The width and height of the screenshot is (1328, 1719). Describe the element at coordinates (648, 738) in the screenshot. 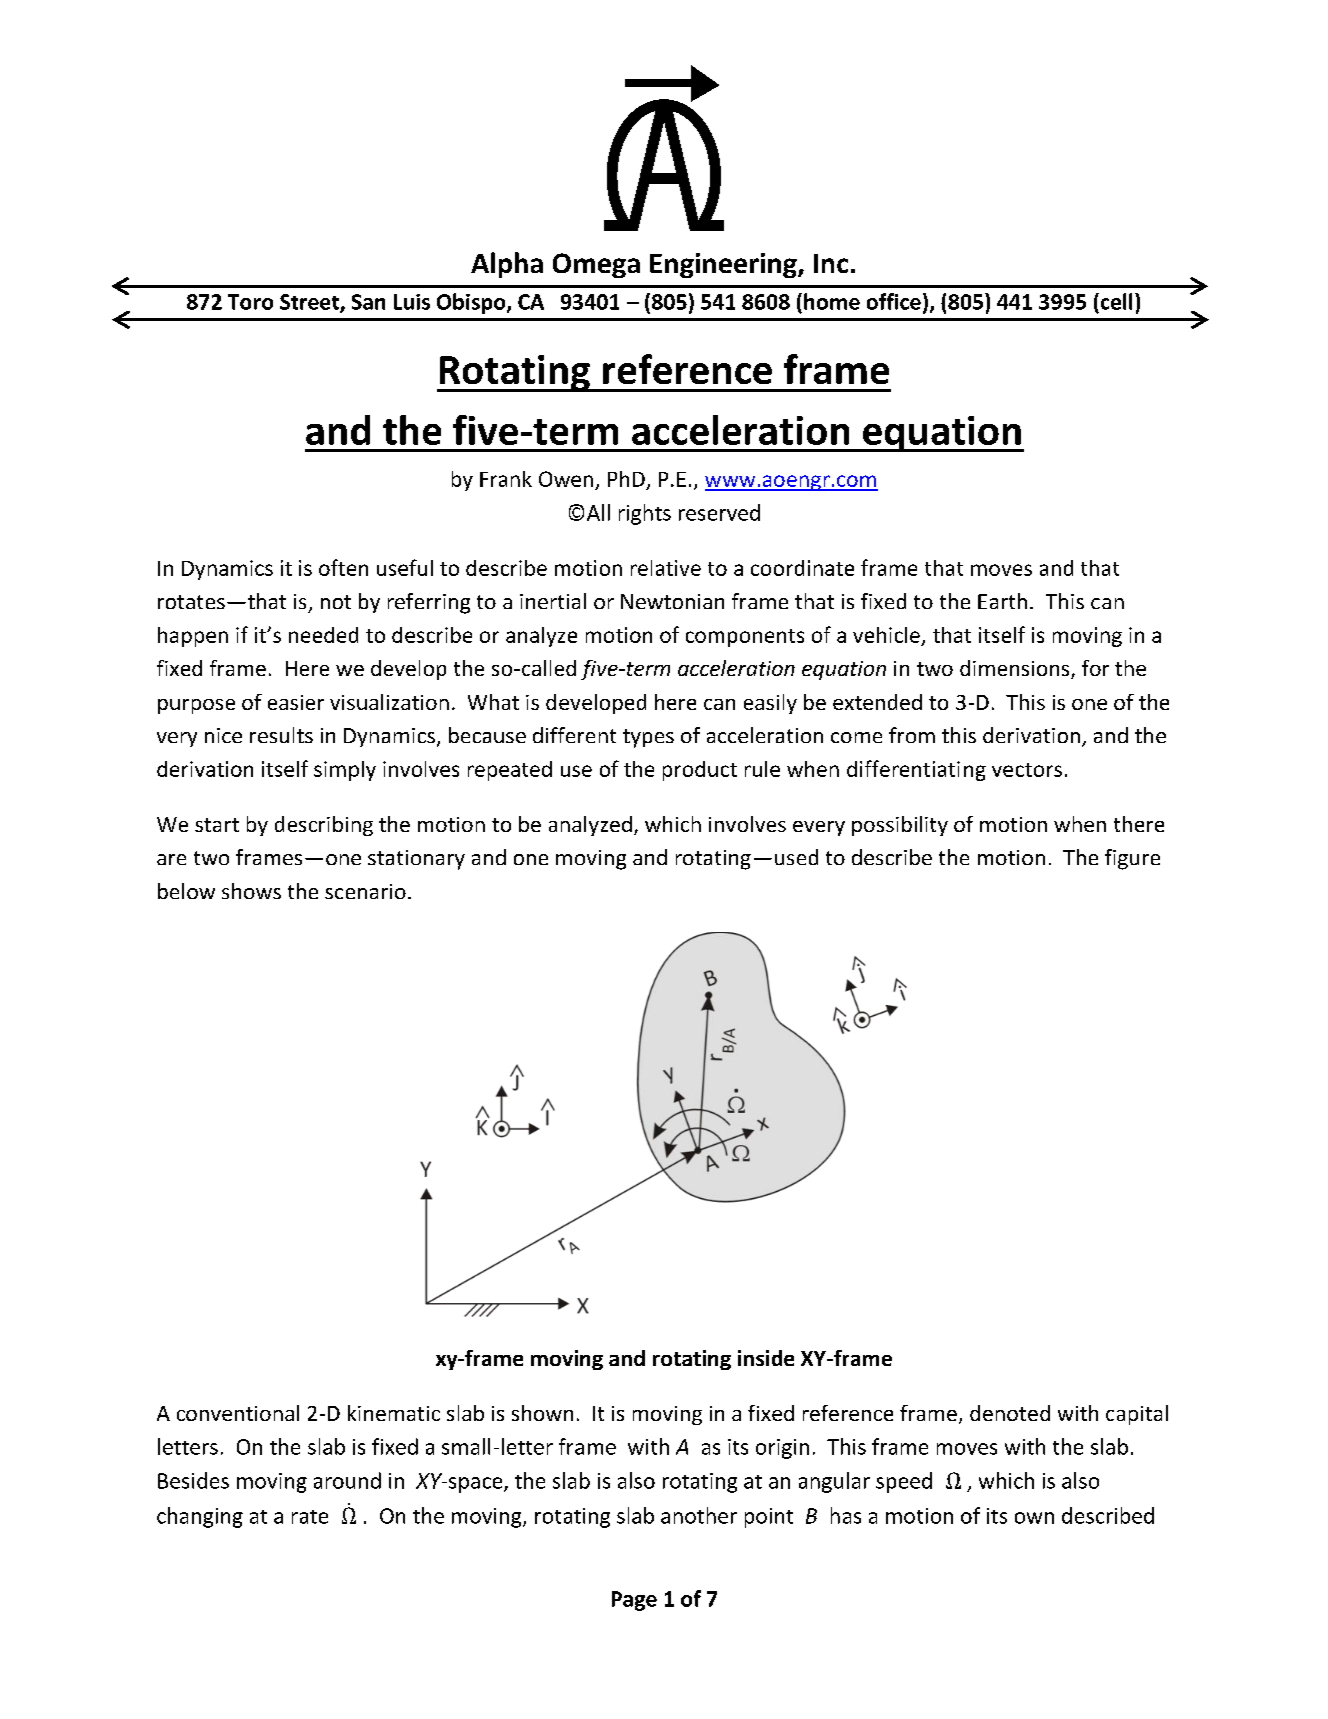

I see `types` at that location.
